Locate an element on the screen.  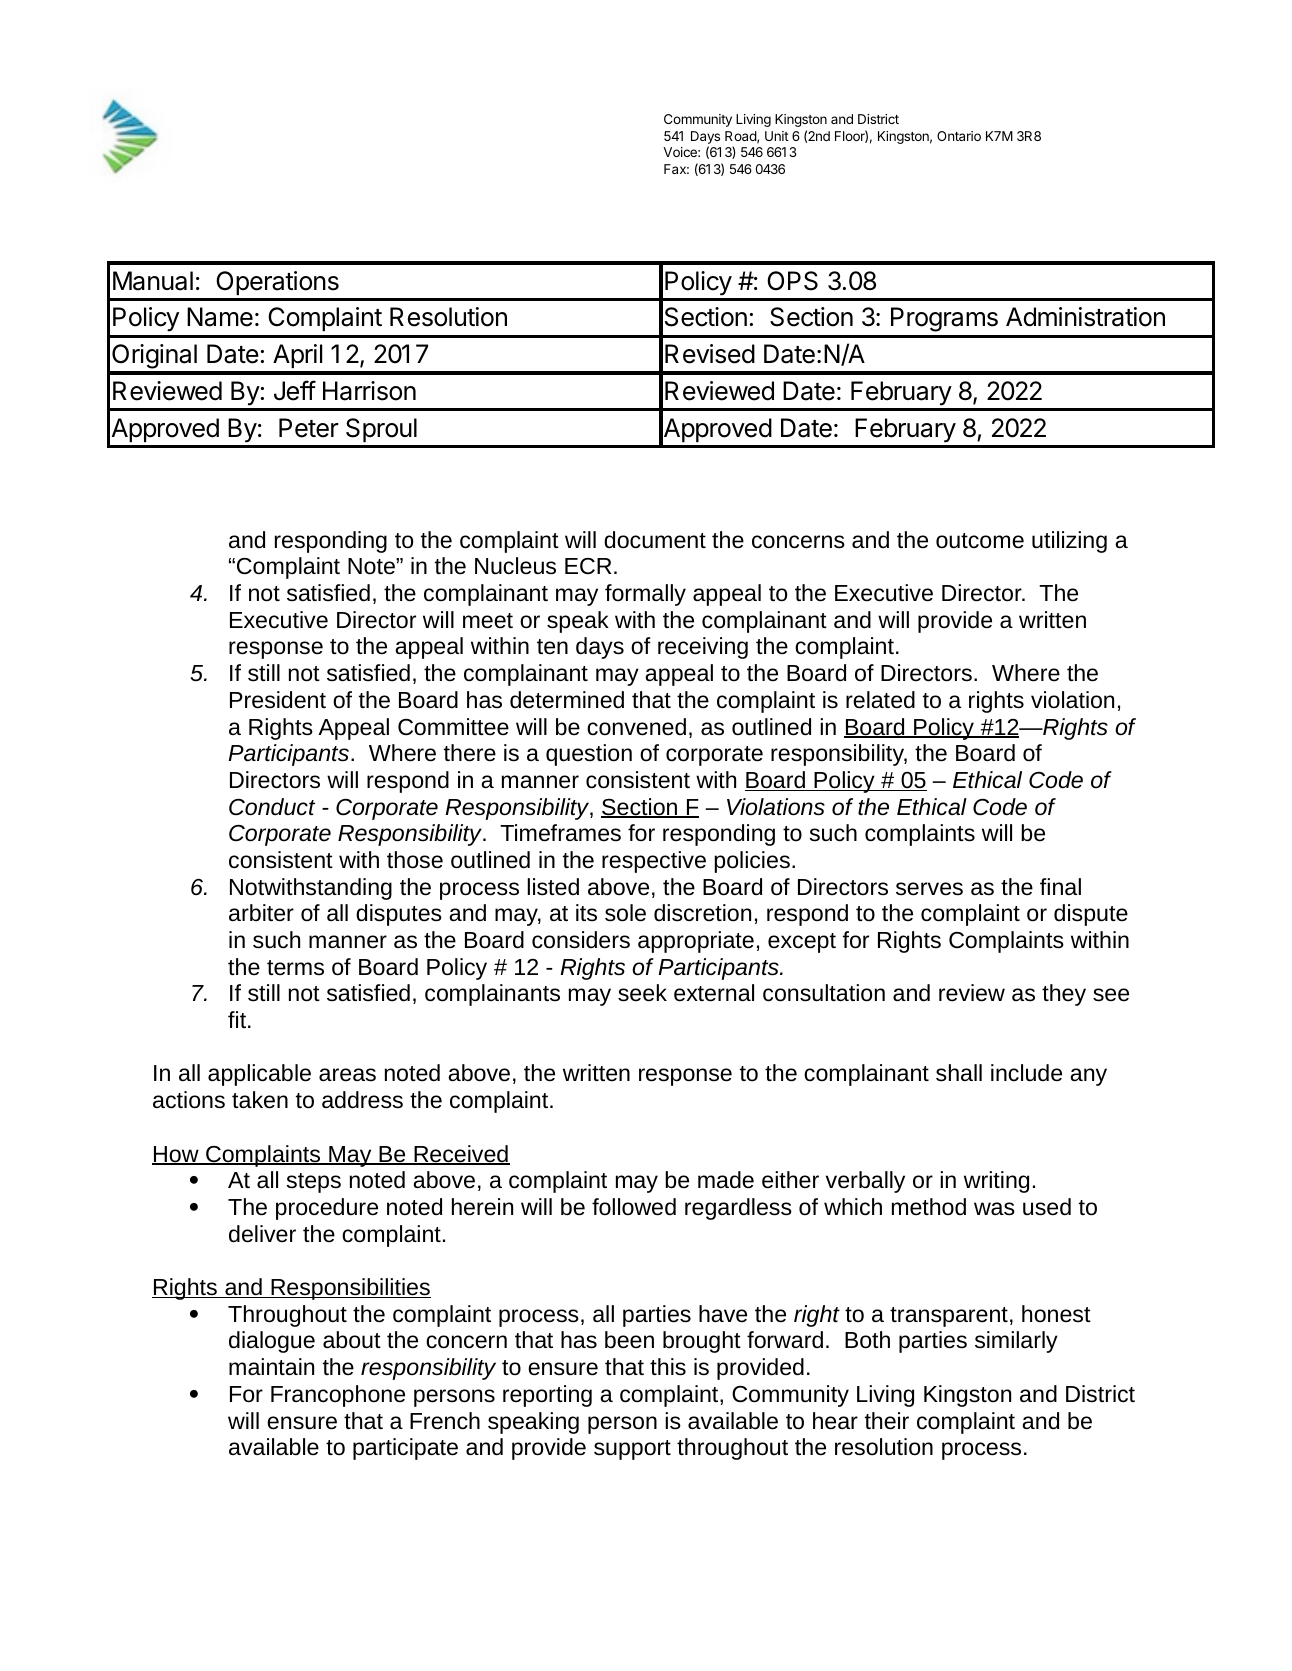
question is located at coordinates (589, 755).
